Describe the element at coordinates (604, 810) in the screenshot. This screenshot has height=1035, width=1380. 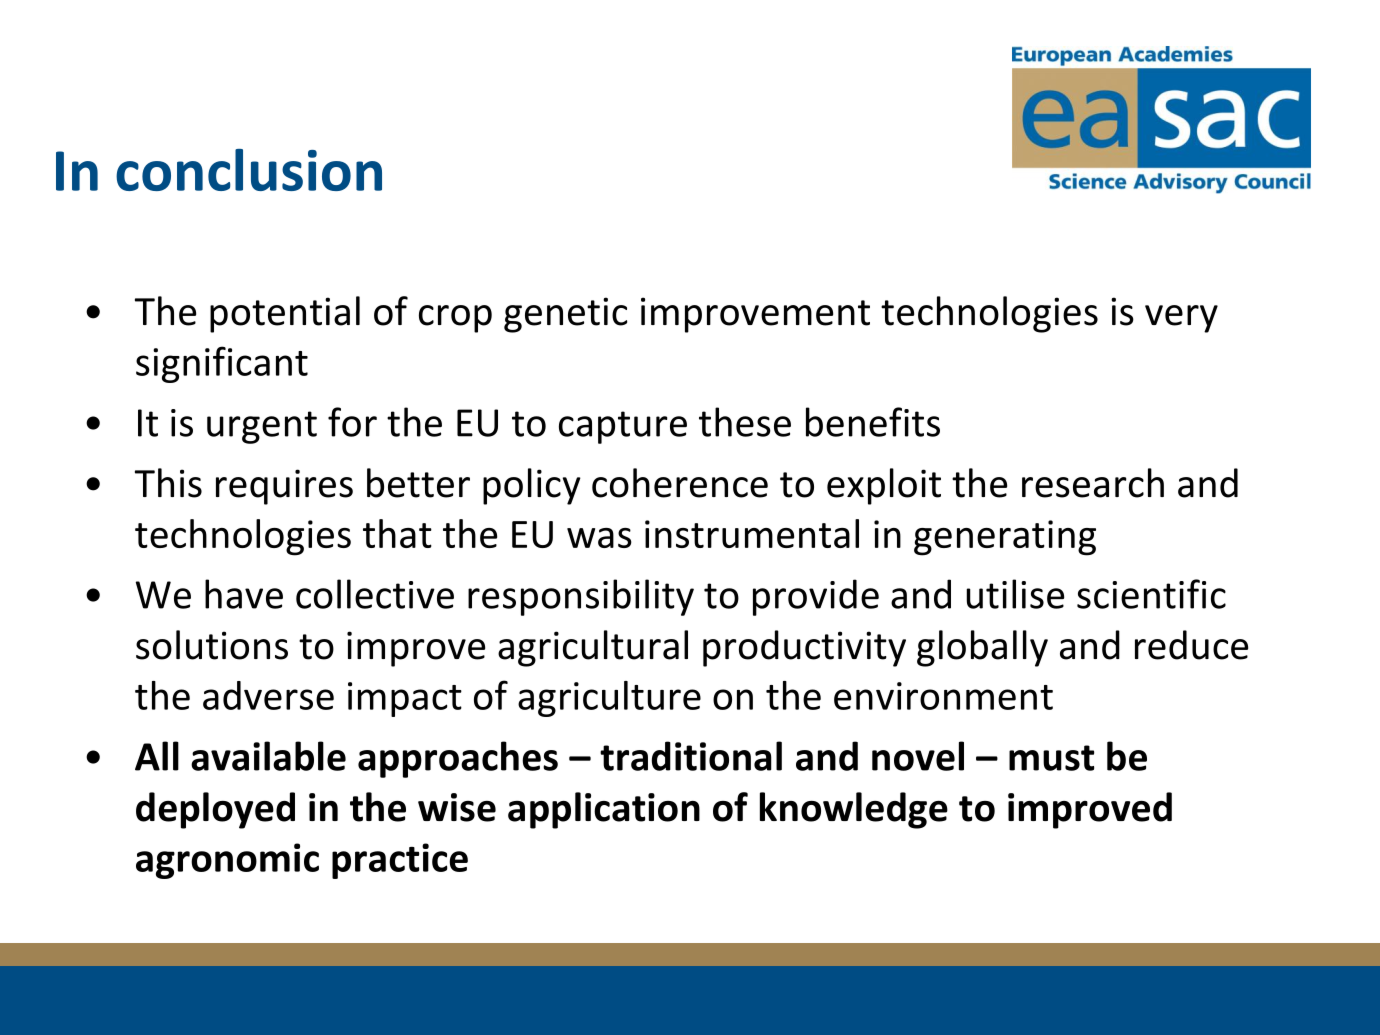
I see `application` at that location.
